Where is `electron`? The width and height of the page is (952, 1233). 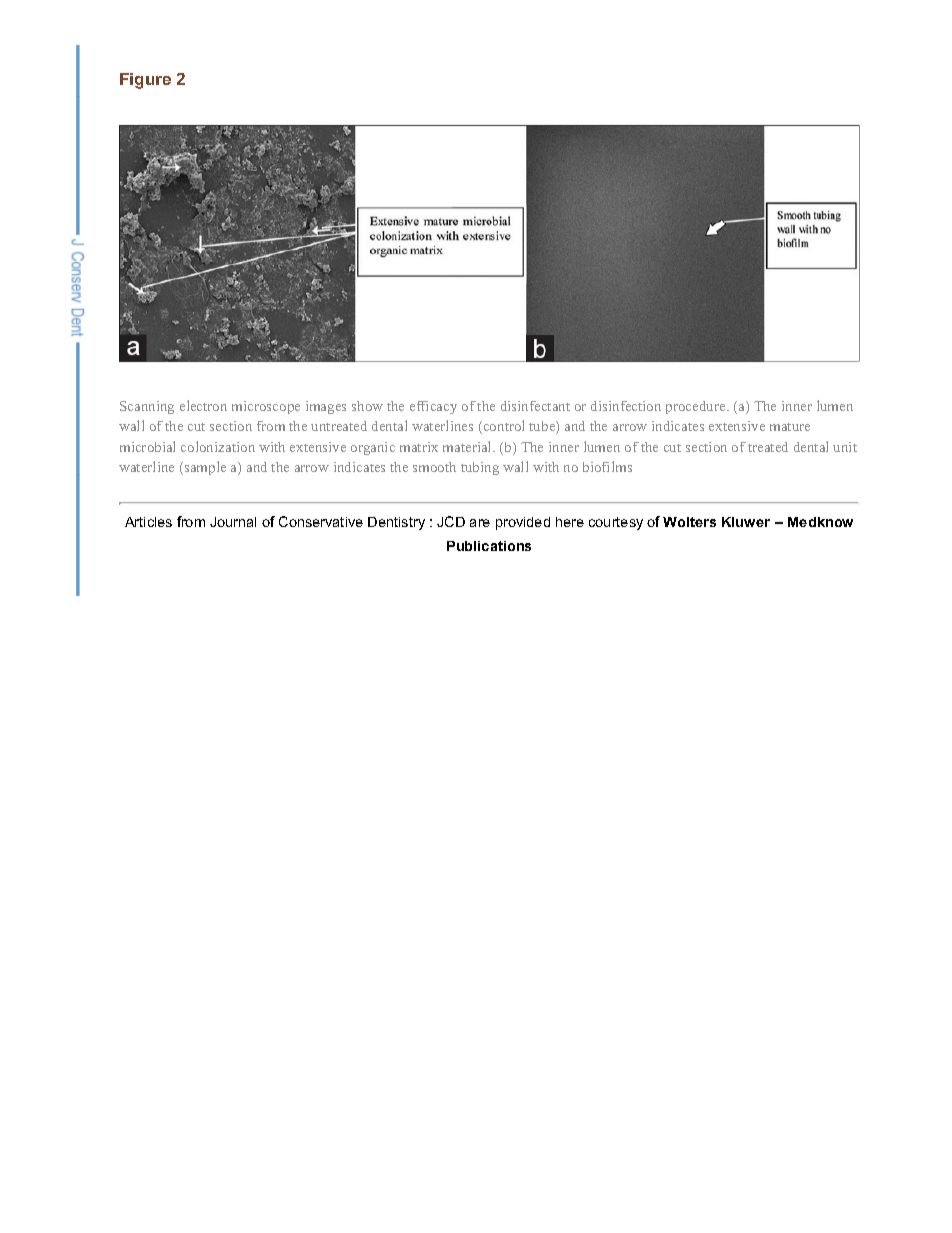 electron is located at coordinates (203, 405).
